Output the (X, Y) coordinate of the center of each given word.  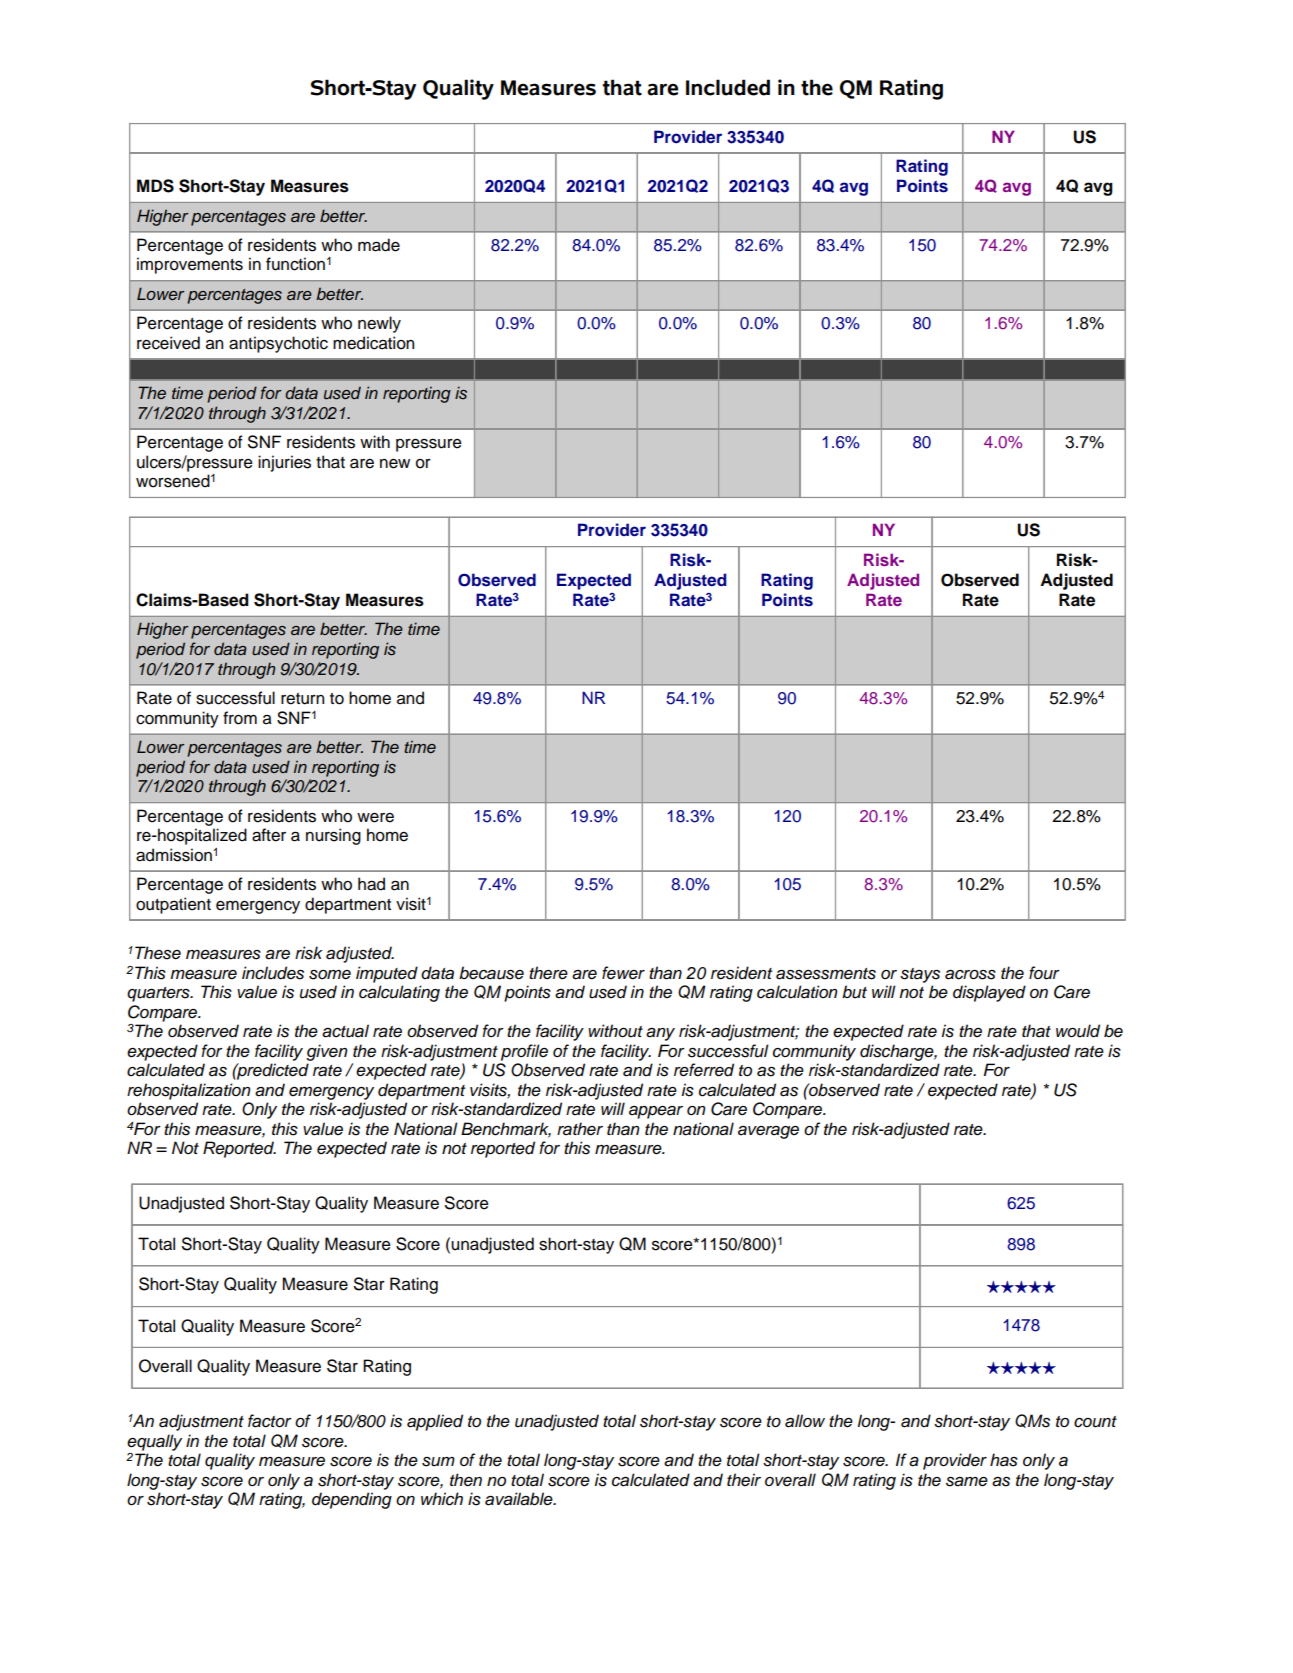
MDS (155, 186)
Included (728, 87)
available (520, 1499)
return (302, 699)
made (379, 245)
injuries (284, 463)
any (660, 1034)
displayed (989, 993)
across (970, 975)
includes (273, 973)
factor (270, 1421)
